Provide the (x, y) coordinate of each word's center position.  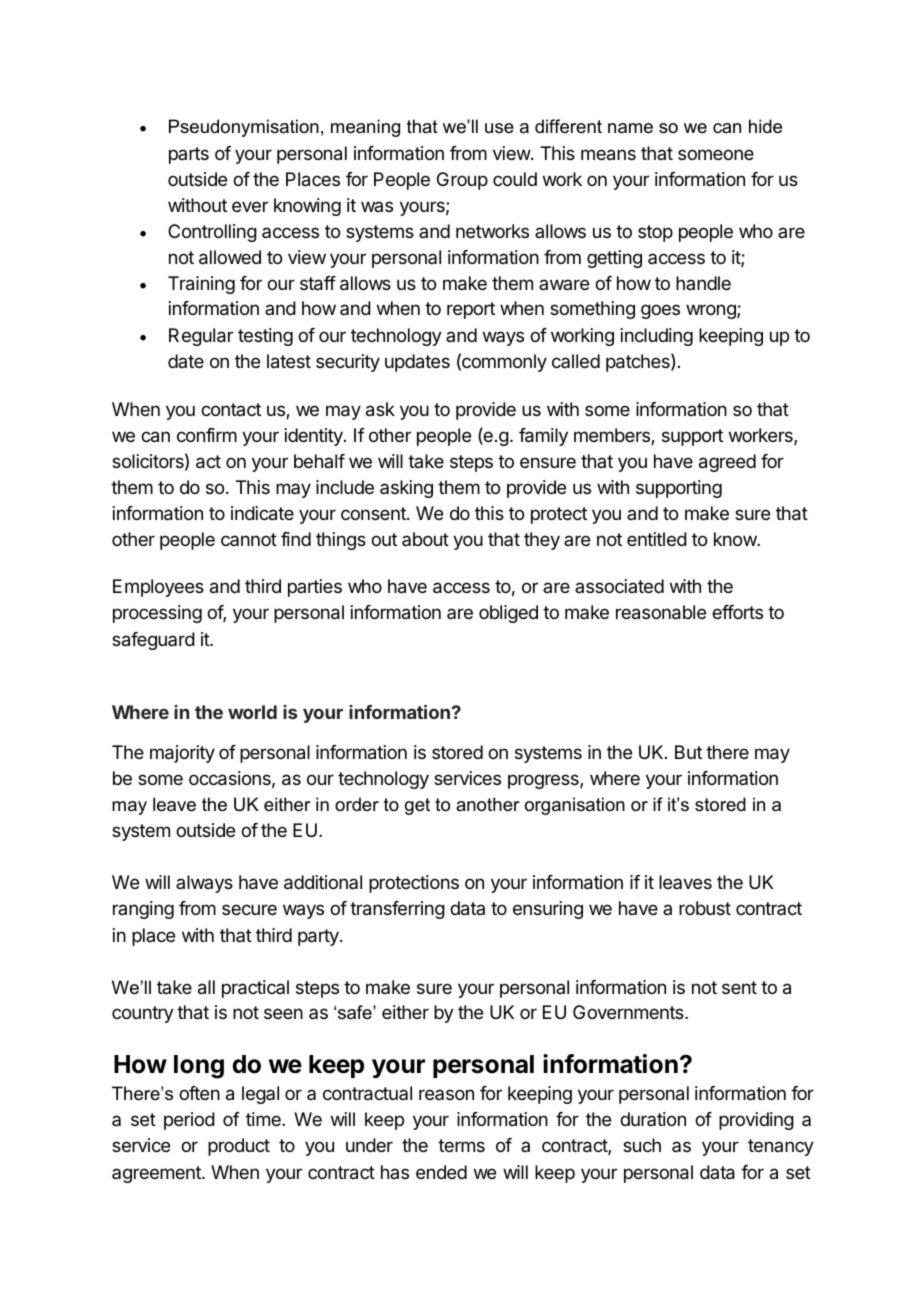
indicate (262, 513)
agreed (727, 463)
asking (406, 489)
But (688, 752)
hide (765, 126)
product (239, 1147)
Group (462, 181)
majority (182, 754)
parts (189, 155)
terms (461, 1145)
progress (544, 781)
